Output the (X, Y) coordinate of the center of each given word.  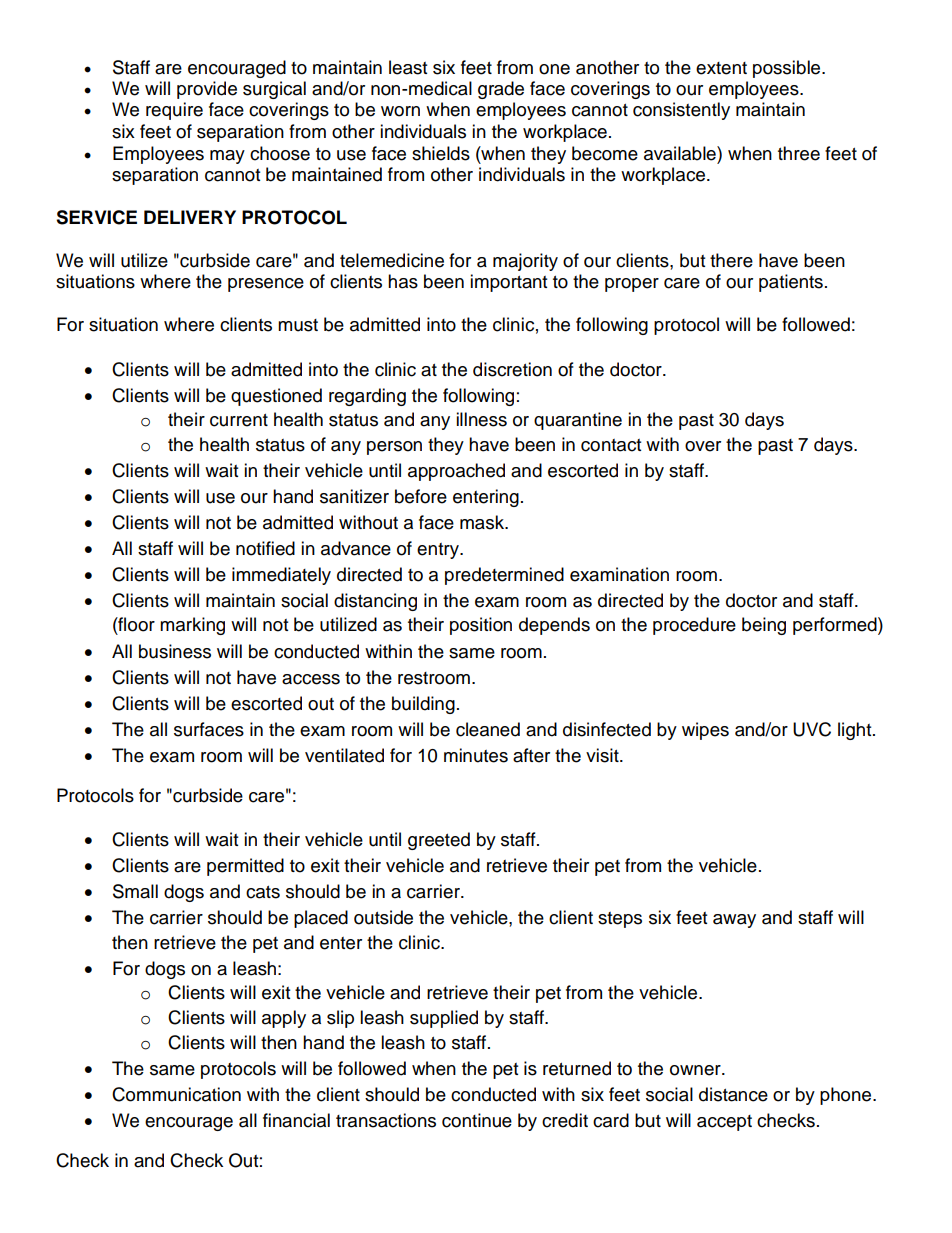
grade (501, 90)
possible (788, 69)
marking (192, 626)
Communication (176, 1094)
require (174, 111)
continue (477, 1120)
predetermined (504, 576)
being (764, 626)
